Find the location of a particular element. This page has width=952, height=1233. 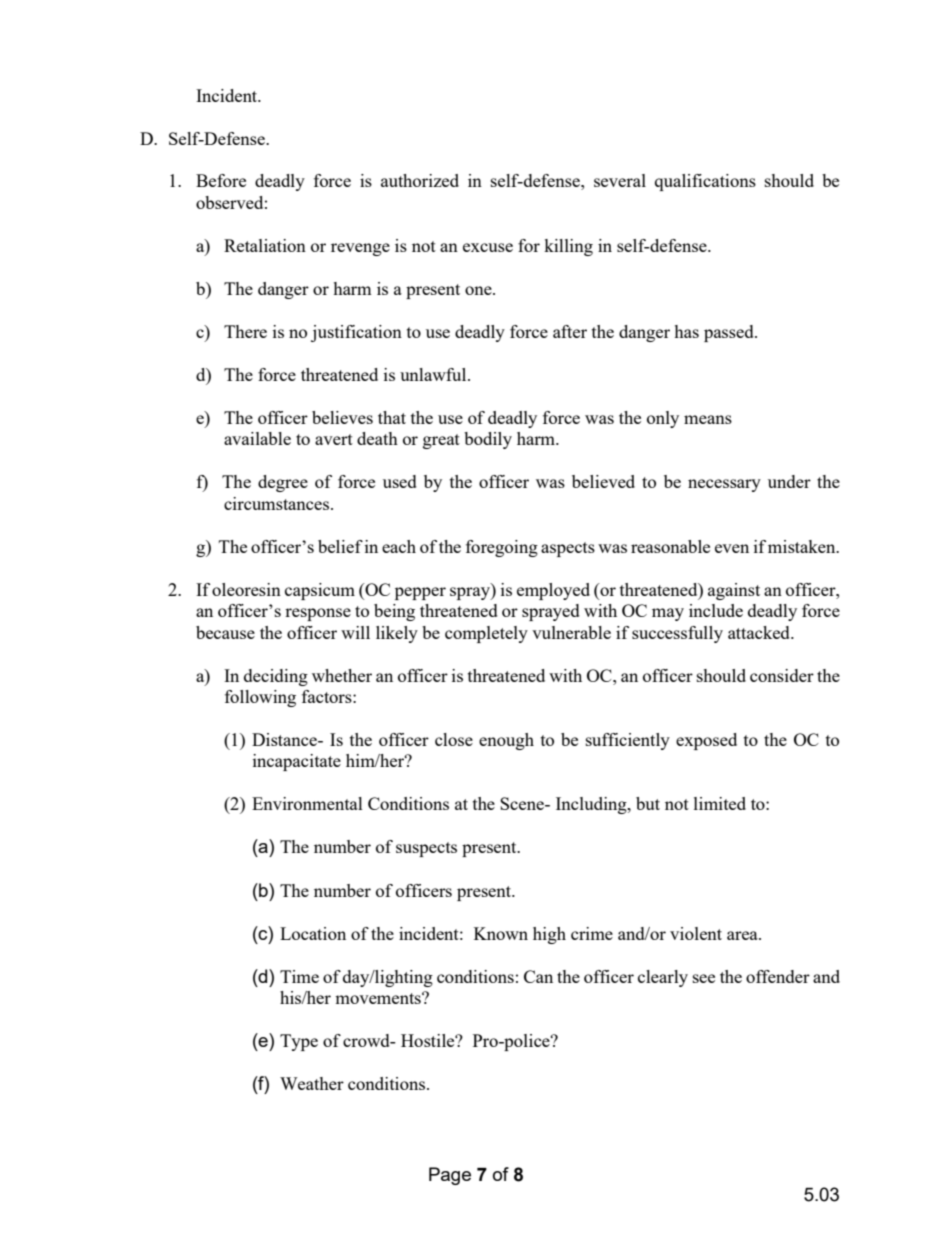

Weather is located at coordinates (312, 1083).
